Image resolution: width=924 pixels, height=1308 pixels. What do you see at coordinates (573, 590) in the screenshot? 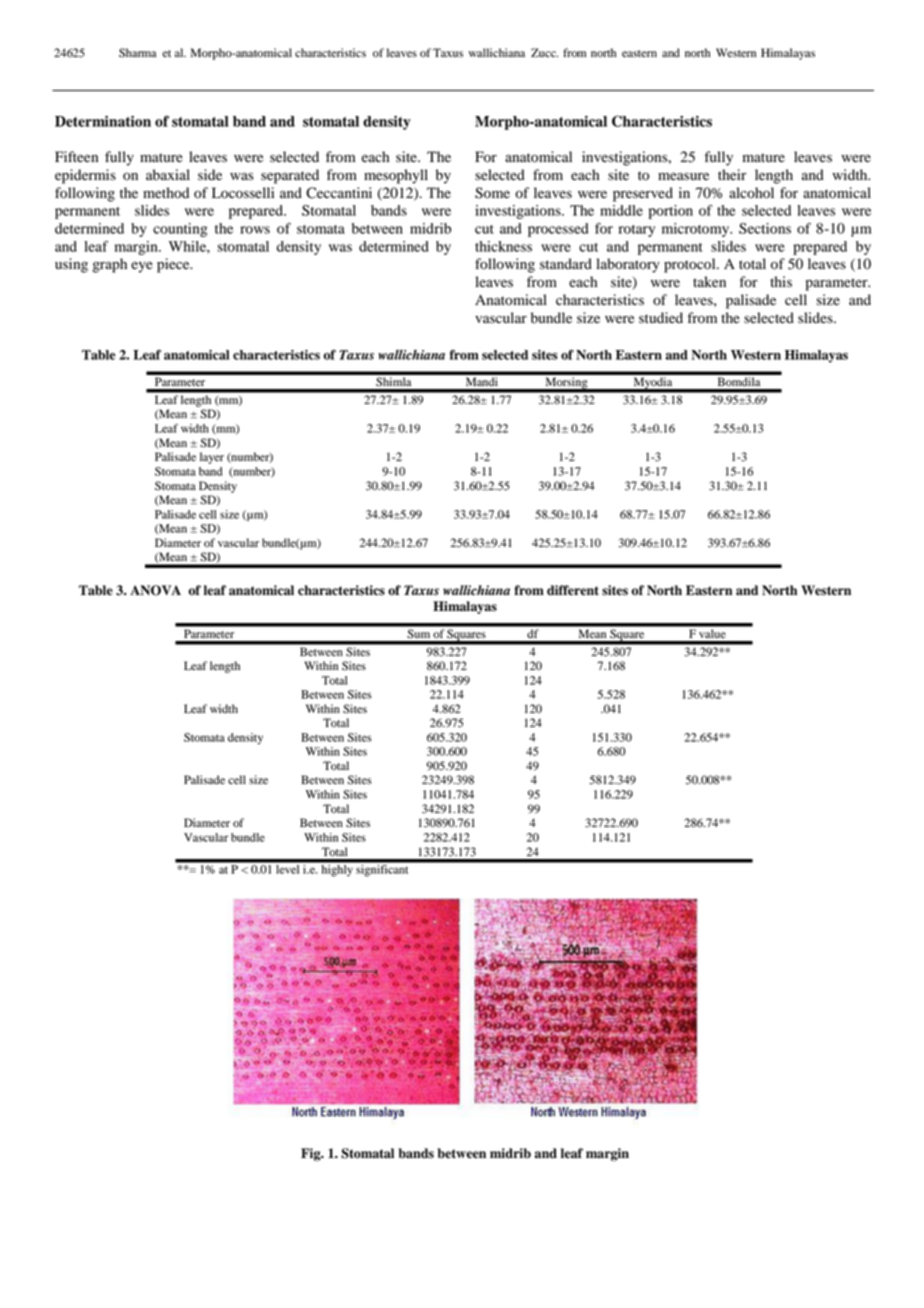
I see `different` at bounding box center [573, 590].
